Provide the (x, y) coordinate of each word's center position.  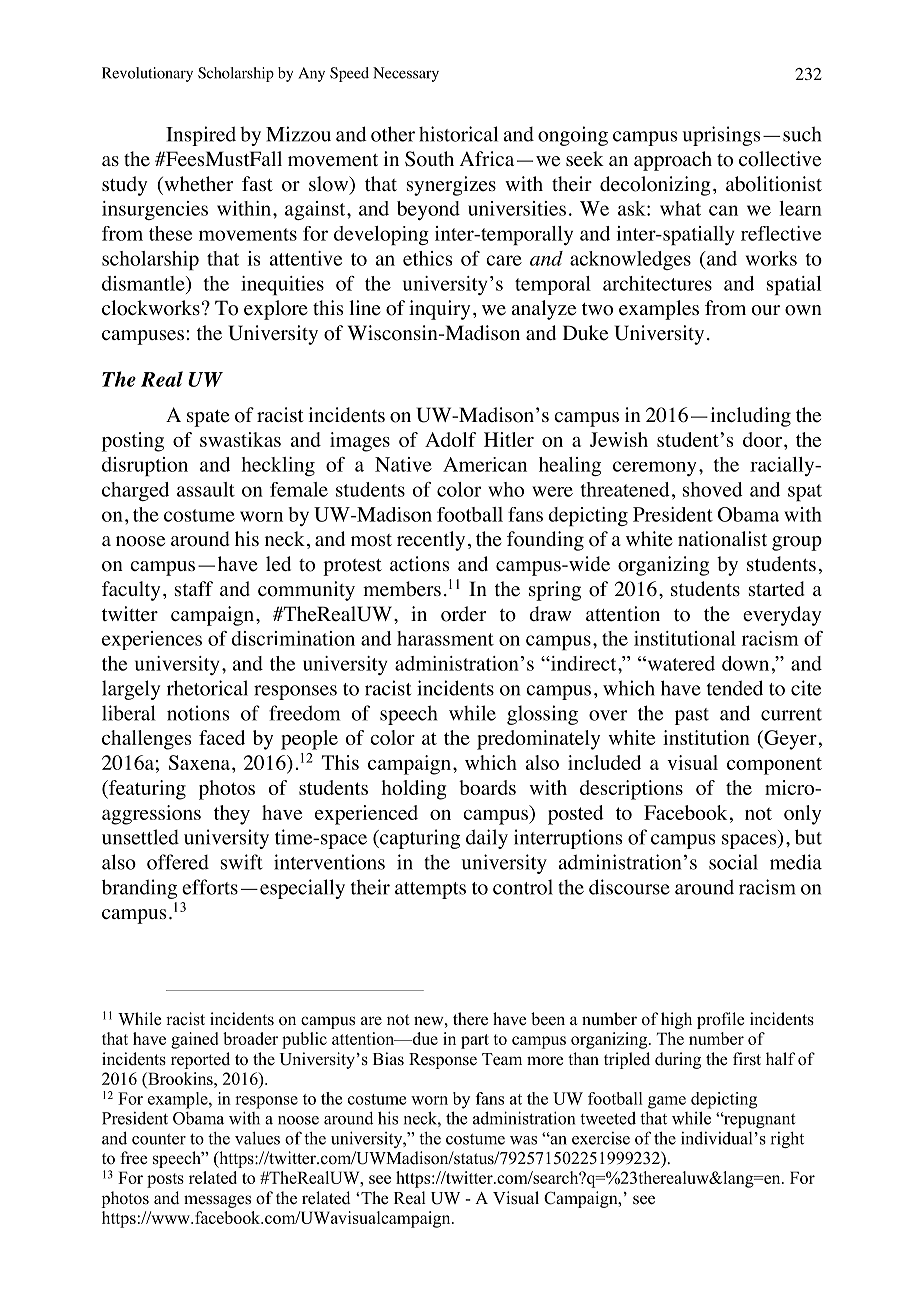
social (733, 862)
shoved (713, 489)
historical (458, 134)
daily (487, 839)
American (485, 464)
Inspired (201, 136)
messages (217, 1201)
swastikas (240, 439)
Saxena (199, 762)
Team (502, 1059)
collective (780, 159)
